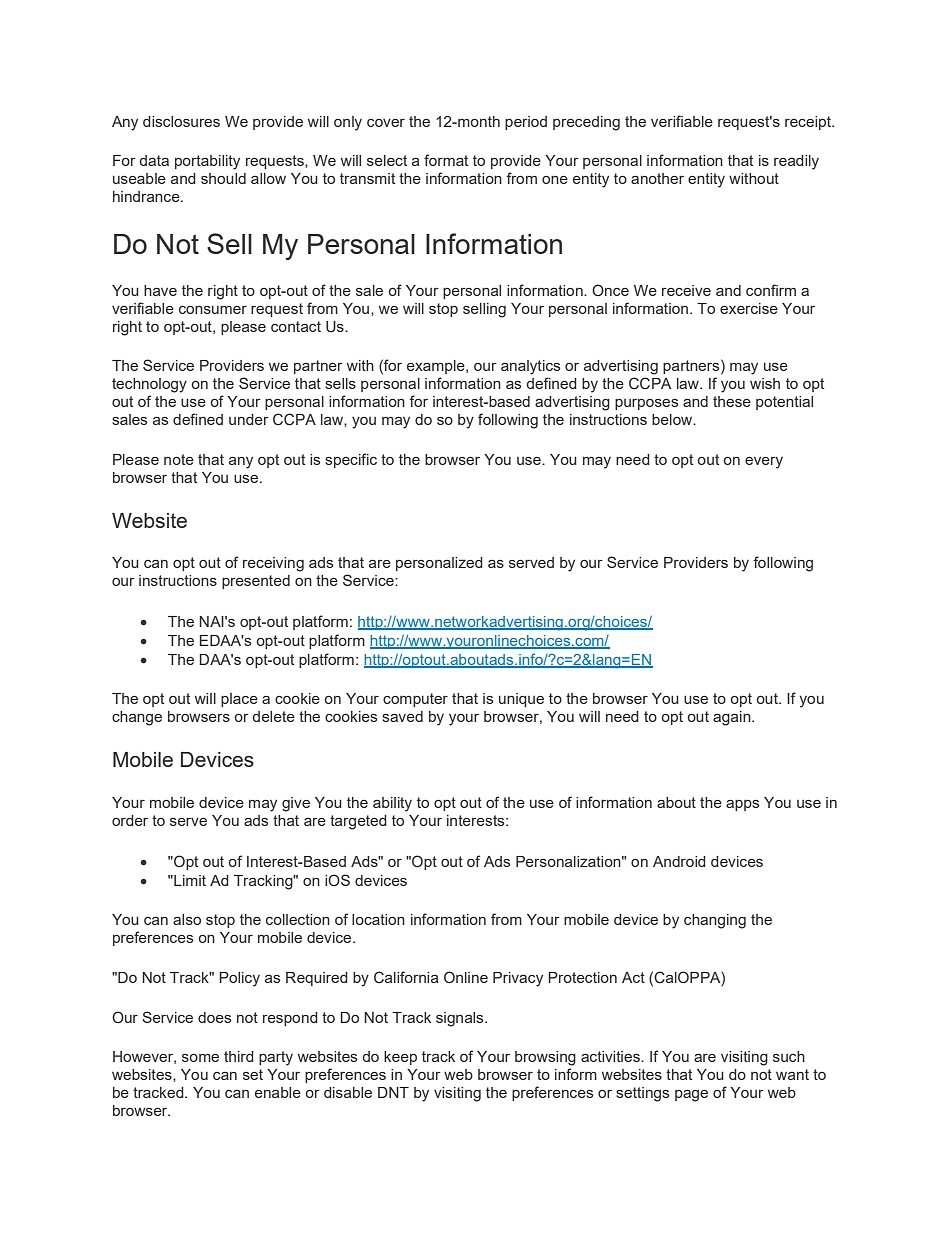 The width and height of the document is (952, 1233). Describe the element at coordinates (521, 700) in the document. I see `unique` at that location.
